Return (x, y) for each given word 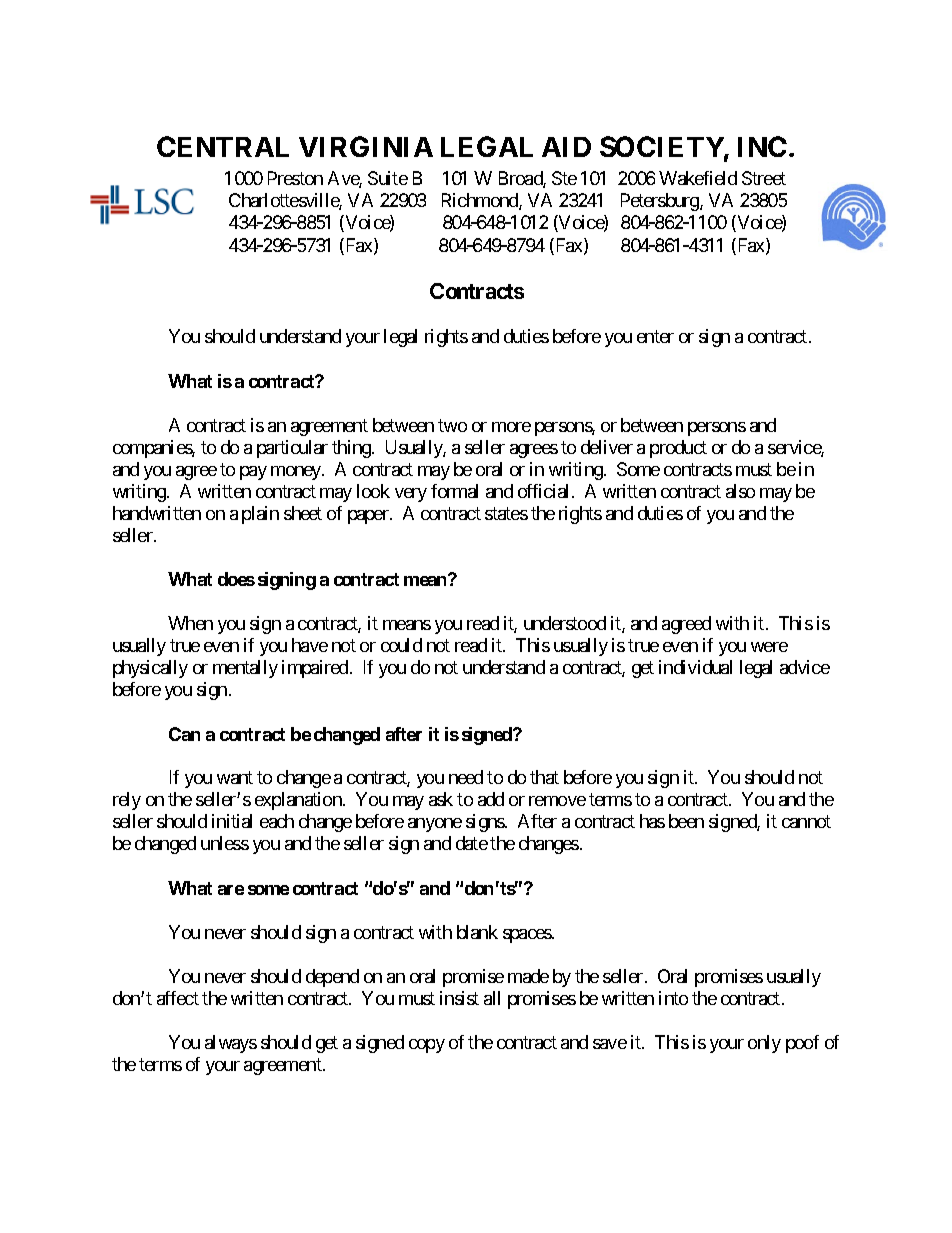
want (235, 778)
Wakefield (698, 178)
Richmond (481, 201)
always (231, 1044)
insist (459, 998)
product (678, 449)
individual (695, 667)
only (764, 1044)
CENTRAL (223, 146)
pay (253, 473)
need (466, 777)
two (452, 425)
